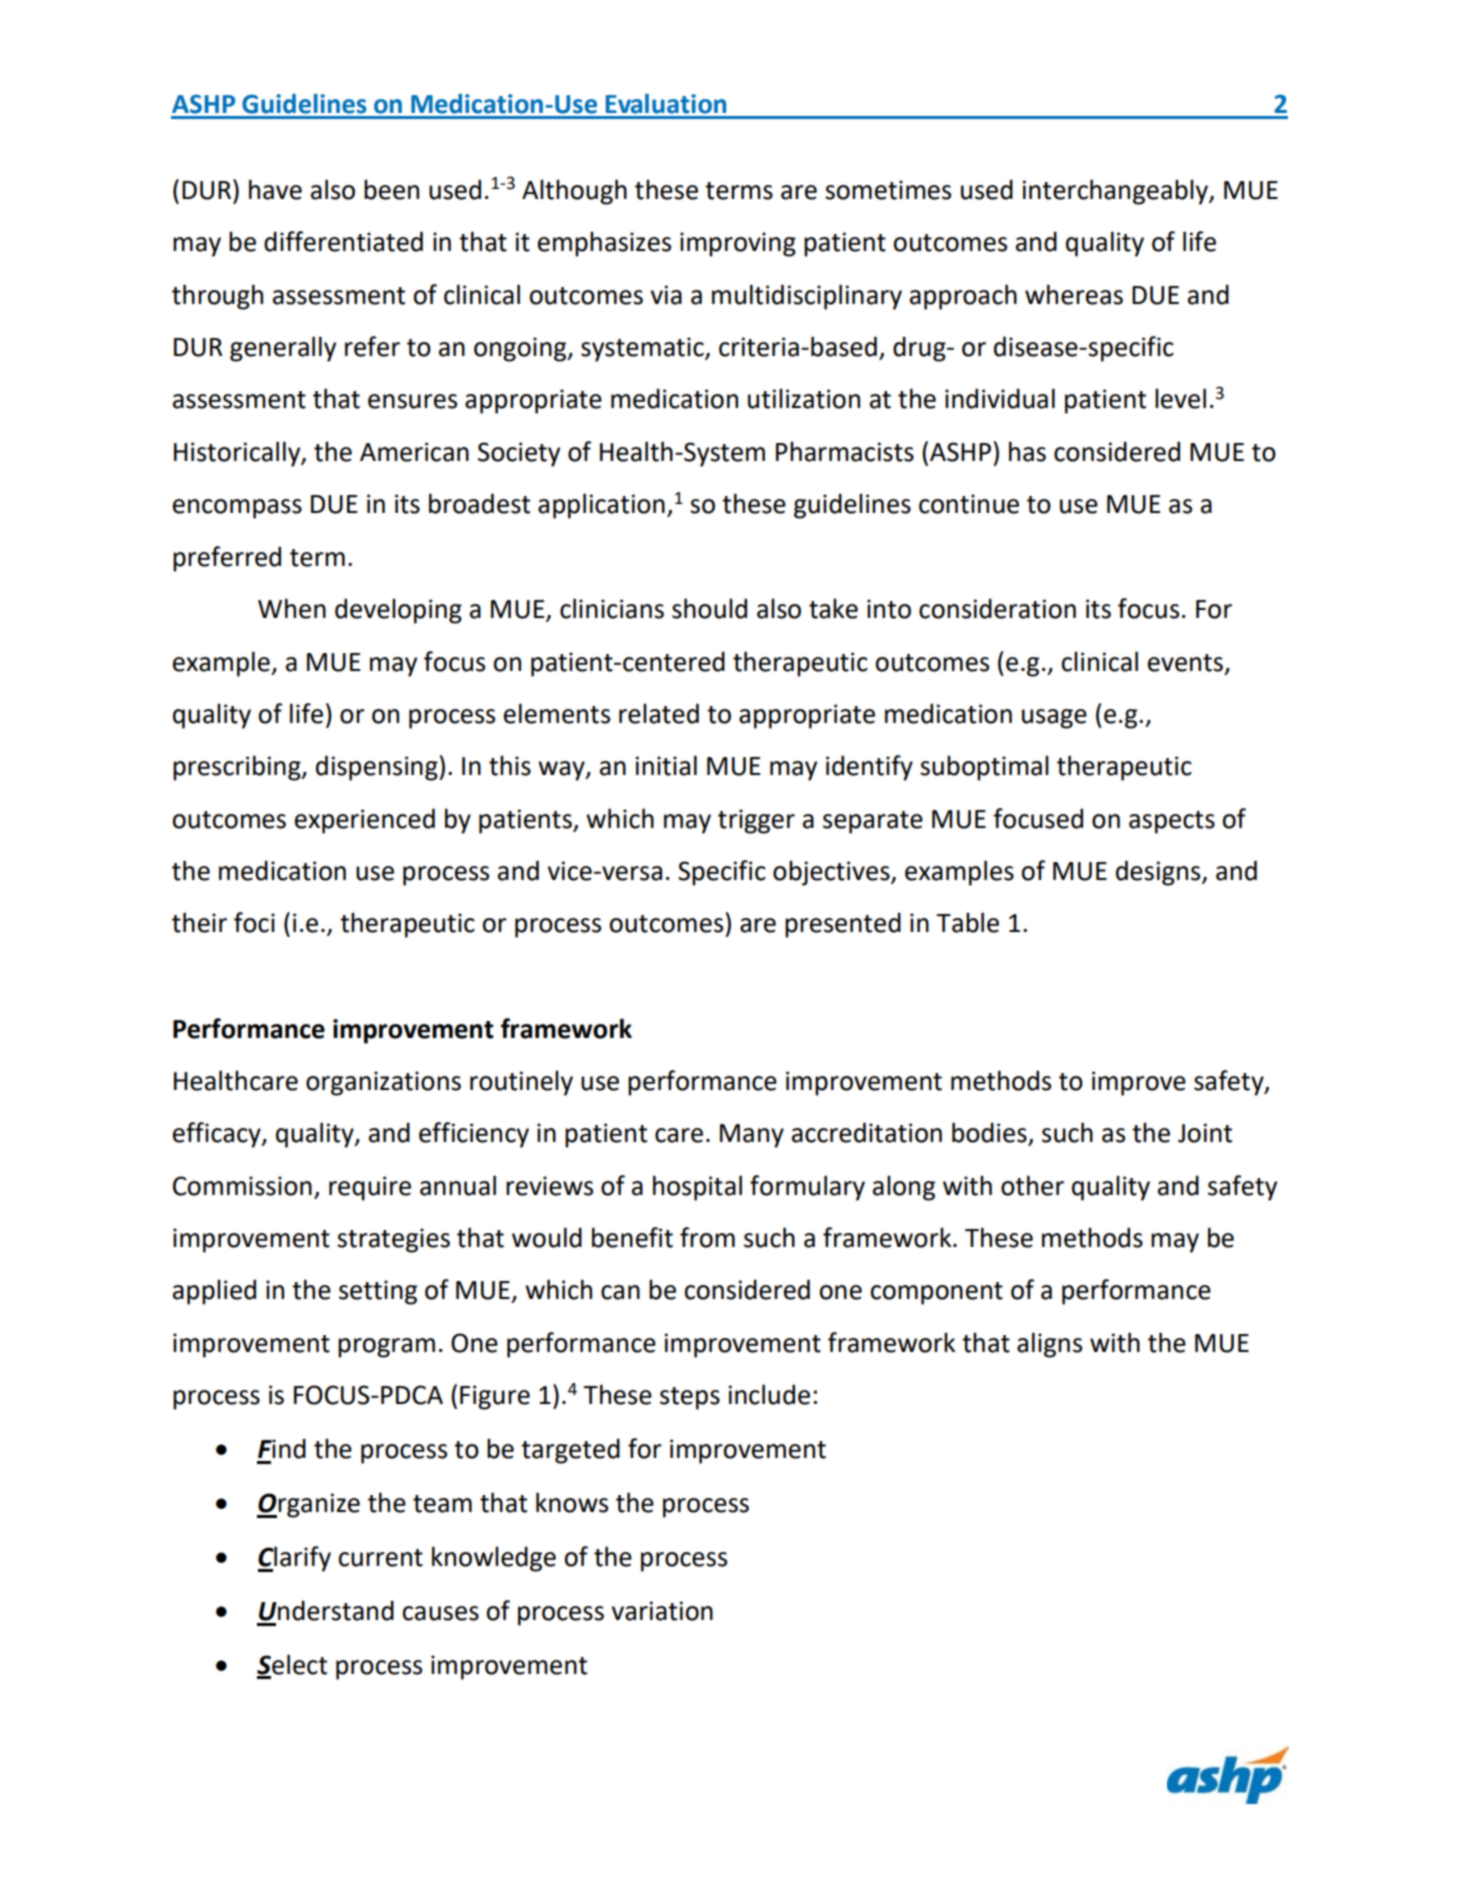  Describe the element at coordinates (378, 768) in the page. I see `dispensing` at that location.
